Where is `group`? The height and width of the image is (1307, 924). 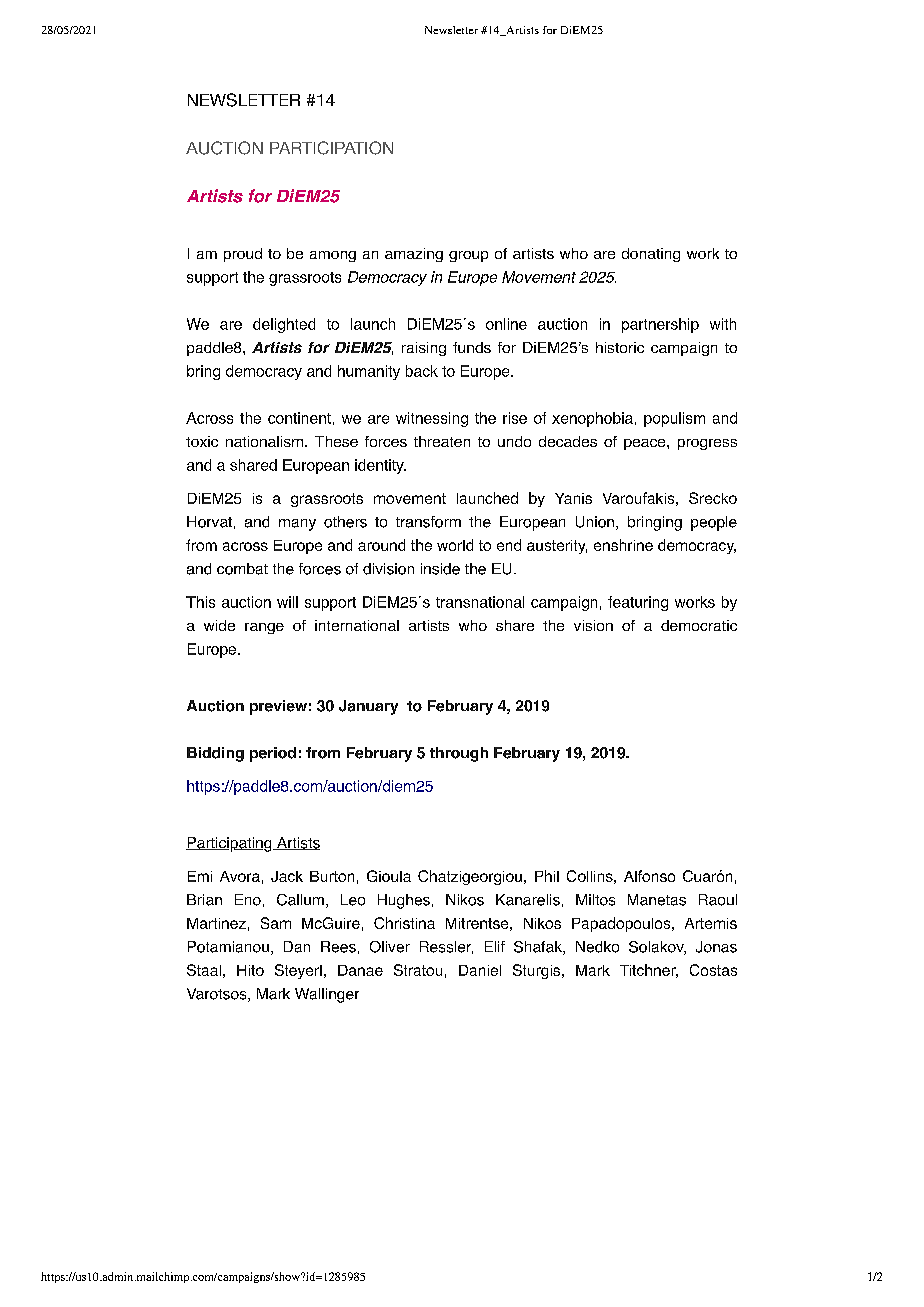 group is located at coordinates (468, 256).
